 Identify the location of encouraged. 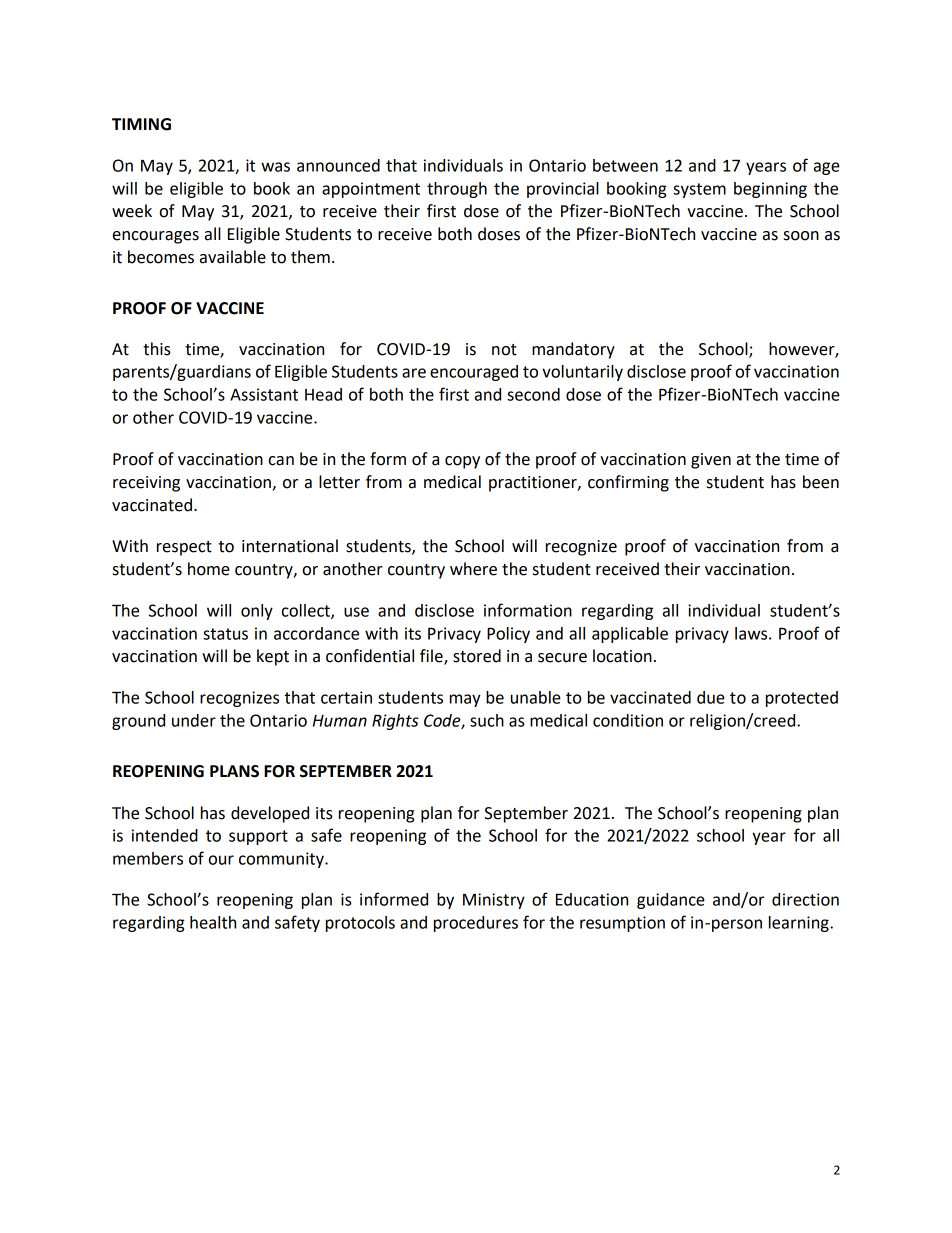
(474, 373).
